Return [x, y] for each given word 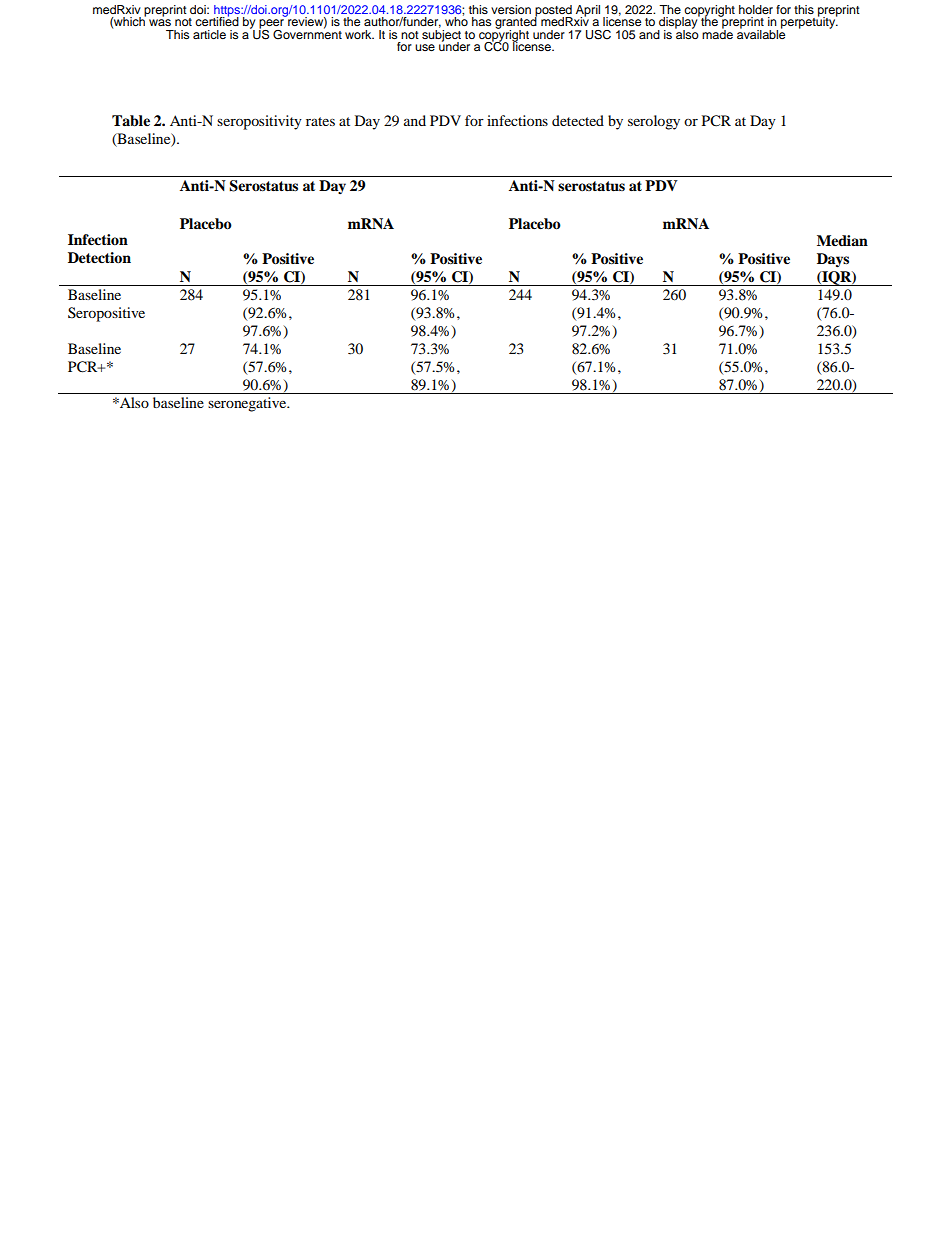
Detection [99, 258]
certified [217, 20]
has [481, 21]
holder [756, 9]
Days [833, 260]
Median [842, 240]
